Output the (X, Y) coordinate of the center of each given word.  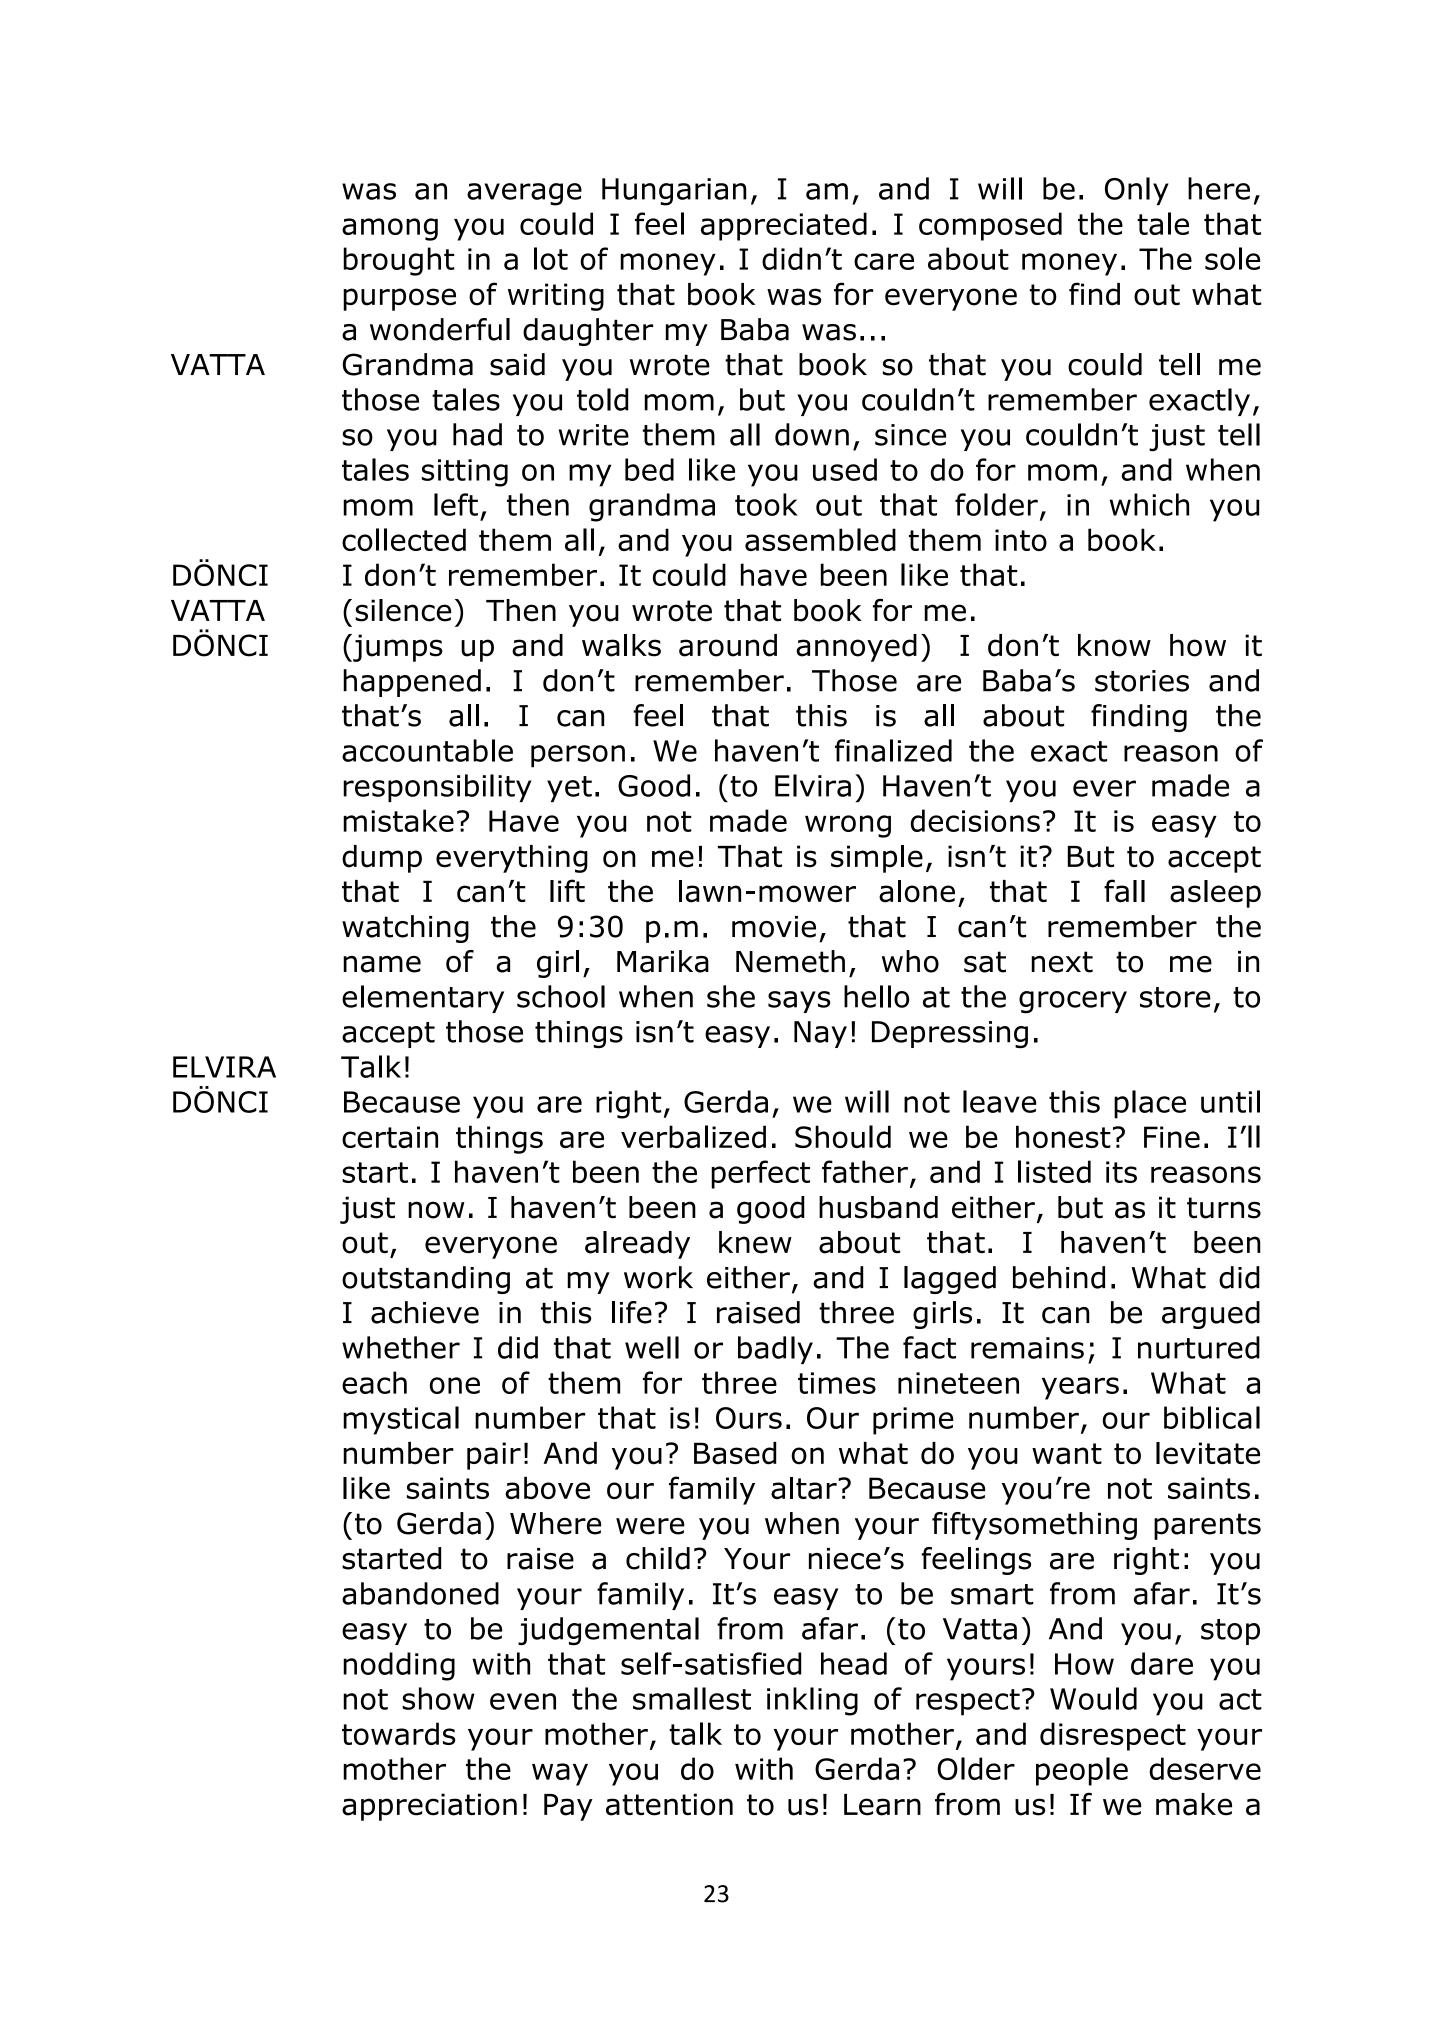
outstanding (426, 1280)
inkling (812, 1701)
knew (755, 1242)
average (524, 194)
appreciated (784, 226)
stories (1142, 681)
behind (1059, 1277)
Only (1137, 191)
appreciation (429, 1807)
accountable (427, 750)
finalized (893, 750)
